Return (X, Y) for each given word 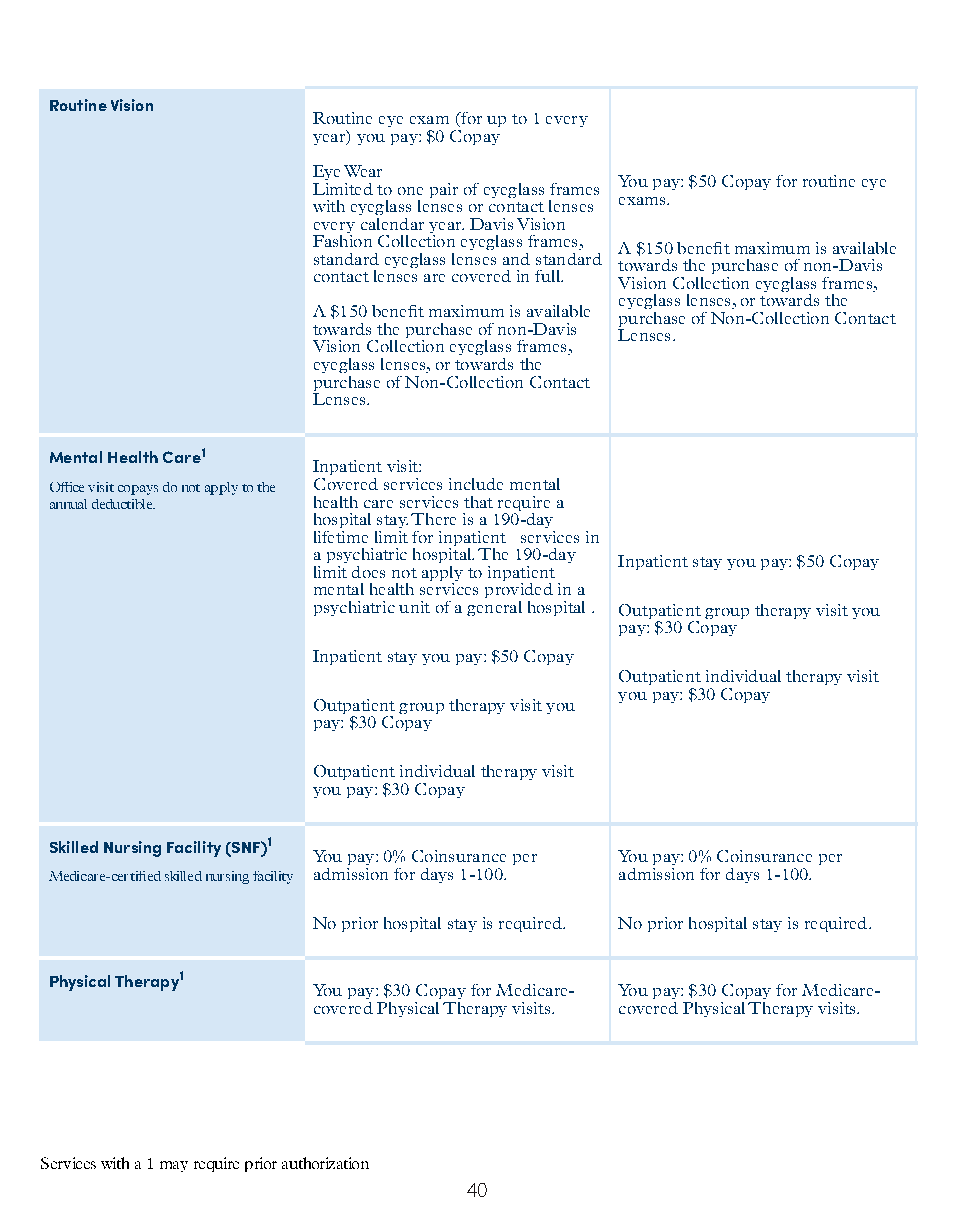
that (478, 502)
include (476, 484)
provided (519, 589)
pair (444, 190)
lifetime (341, 537)
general (494, 608)
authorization (325, 1163)
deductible (123, 504)
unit (414, 607)
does (368, 572)
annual (68, 504)
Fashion (342, 239)
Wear (363, 171)
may (174, 1166)
